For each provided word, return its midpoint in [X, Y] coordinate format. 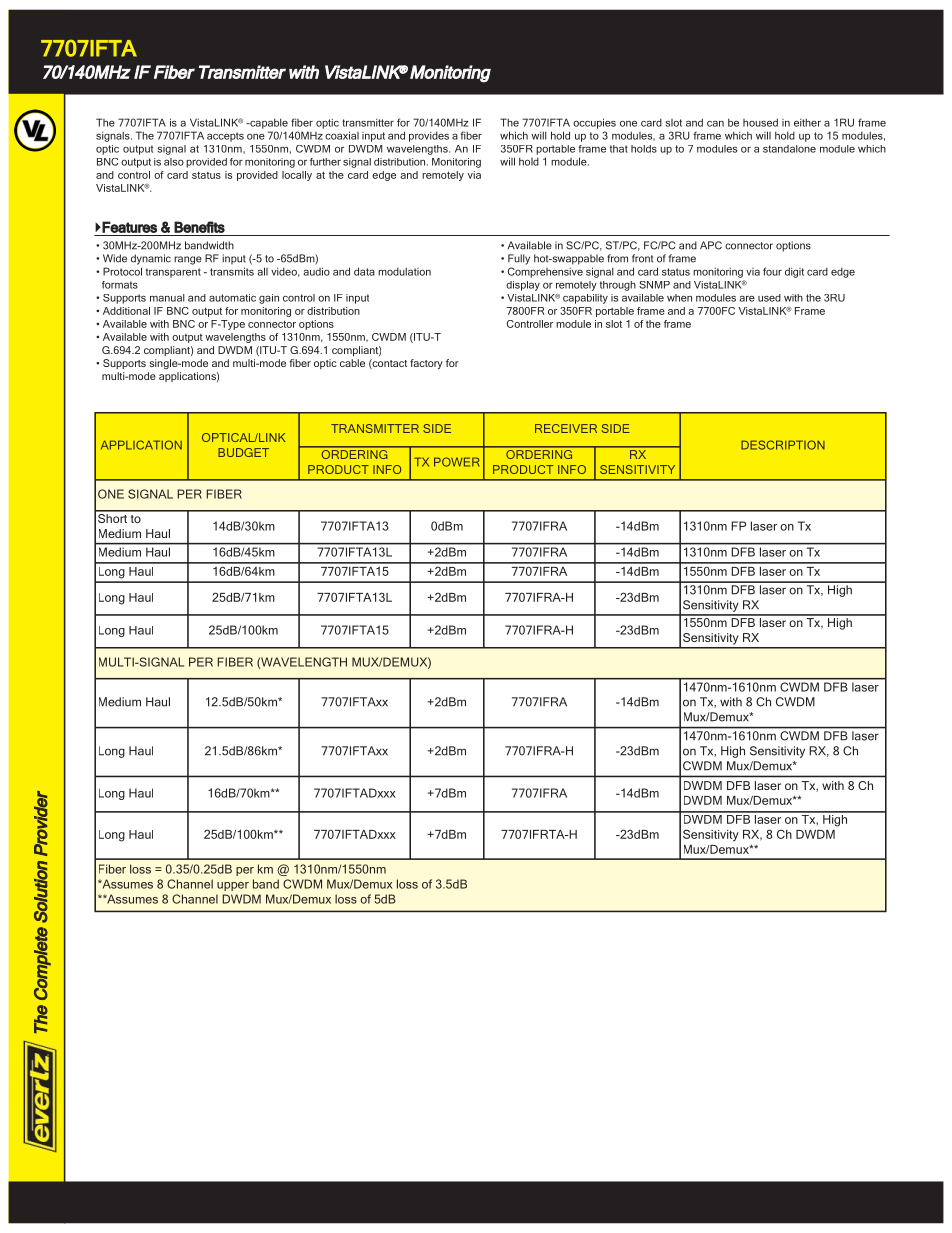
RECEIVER [566, 428]
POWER [456, 462]
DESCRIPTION [783, 445]
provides [429, 136]
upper [233, 886]
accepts [225, 137]
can [715, 123]
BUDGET [243, 452]
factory [426, 364]
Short [112, 517]
